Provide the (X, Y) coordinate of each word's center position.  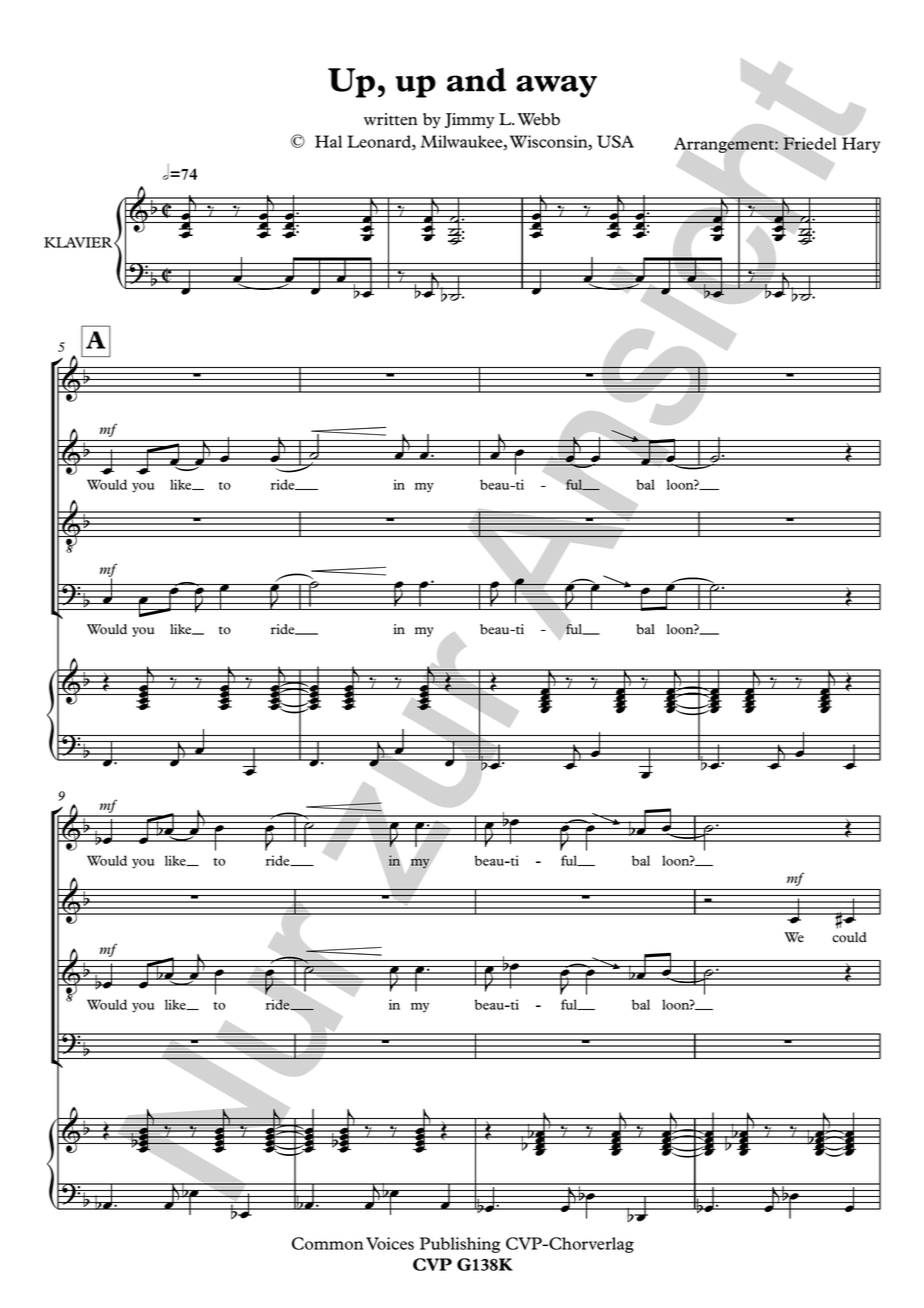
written (391, 119)
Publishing (460, 1245)
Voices (390, 1243)
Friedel (810, 142)
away (556, 86)
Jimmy (470, 121)
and (476, 80)
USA (615, 141)
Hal (328, 141)
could (849, 937)
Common (328, 1243)
